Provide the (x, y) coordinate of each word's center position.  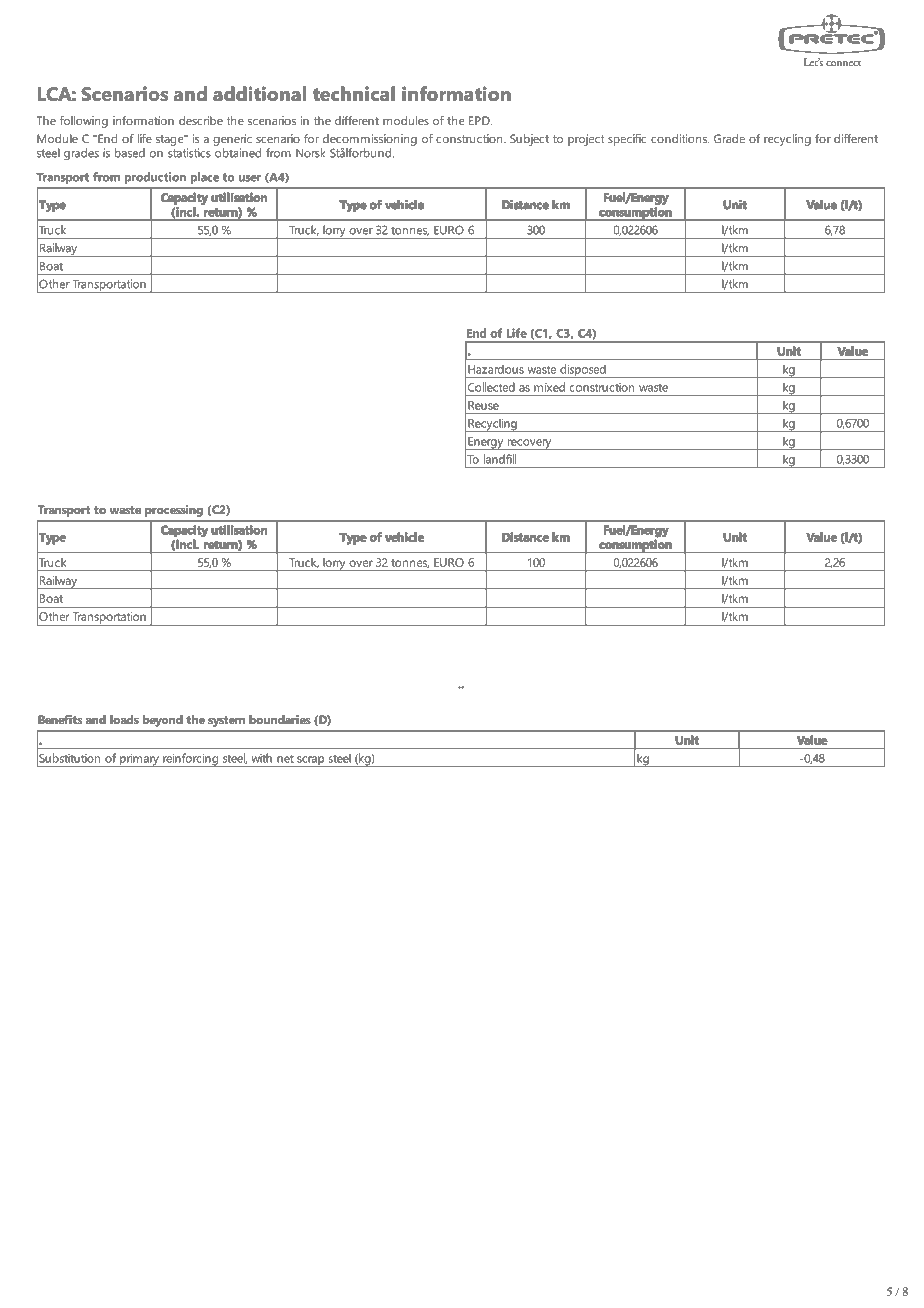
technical (354, 93)
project (586, 140)
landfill (500, 459)
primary (139, 760)
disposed (583, 371)
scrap (310, 761)
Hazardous (496, 369)
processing (174, 511)
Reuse (483, 405)
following (84, 122)
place (205, 178)
